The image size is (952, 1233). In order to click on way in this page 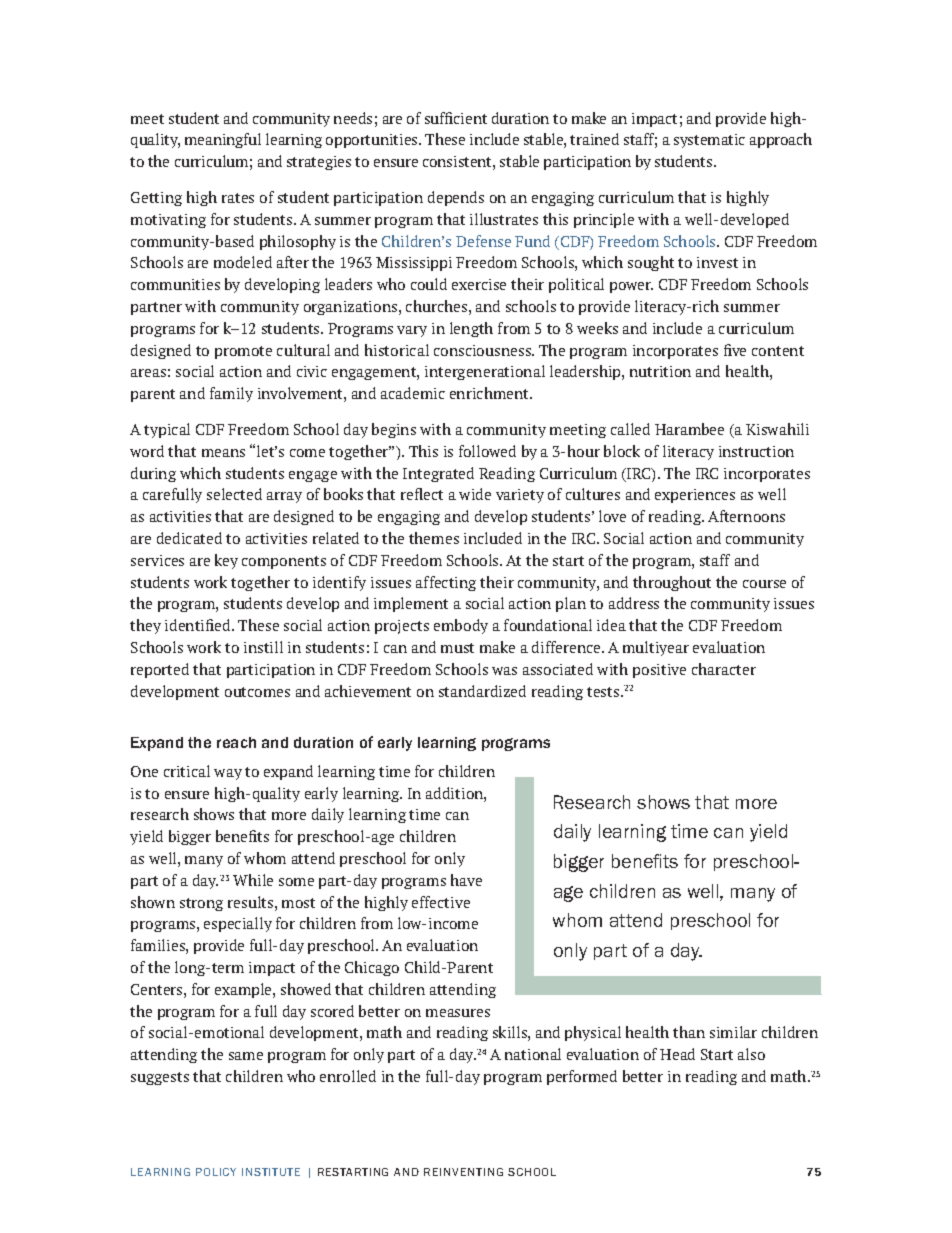, I will do `click(228, 774)`.
